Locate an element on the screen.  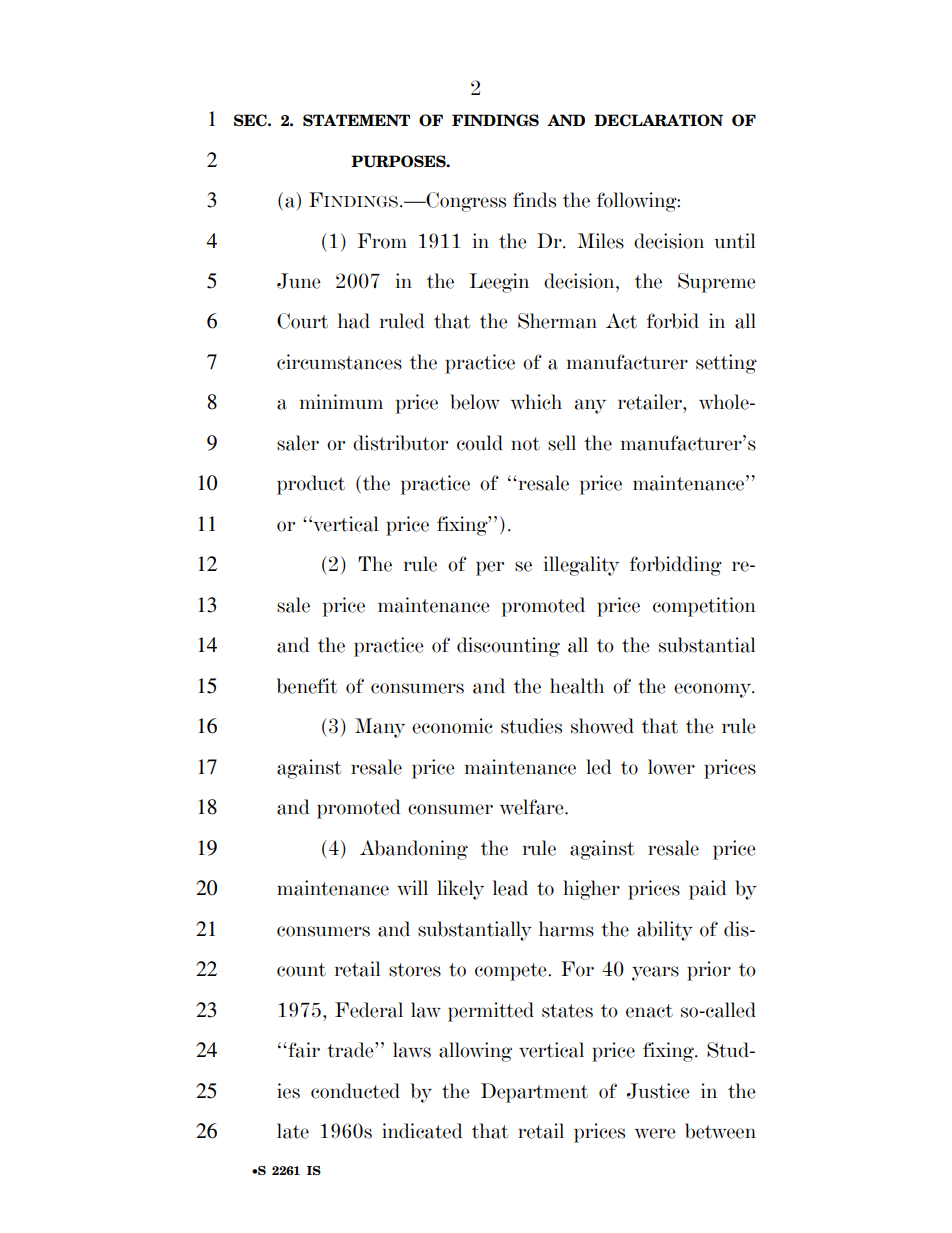
competition is located at coordinates (704, 607).
